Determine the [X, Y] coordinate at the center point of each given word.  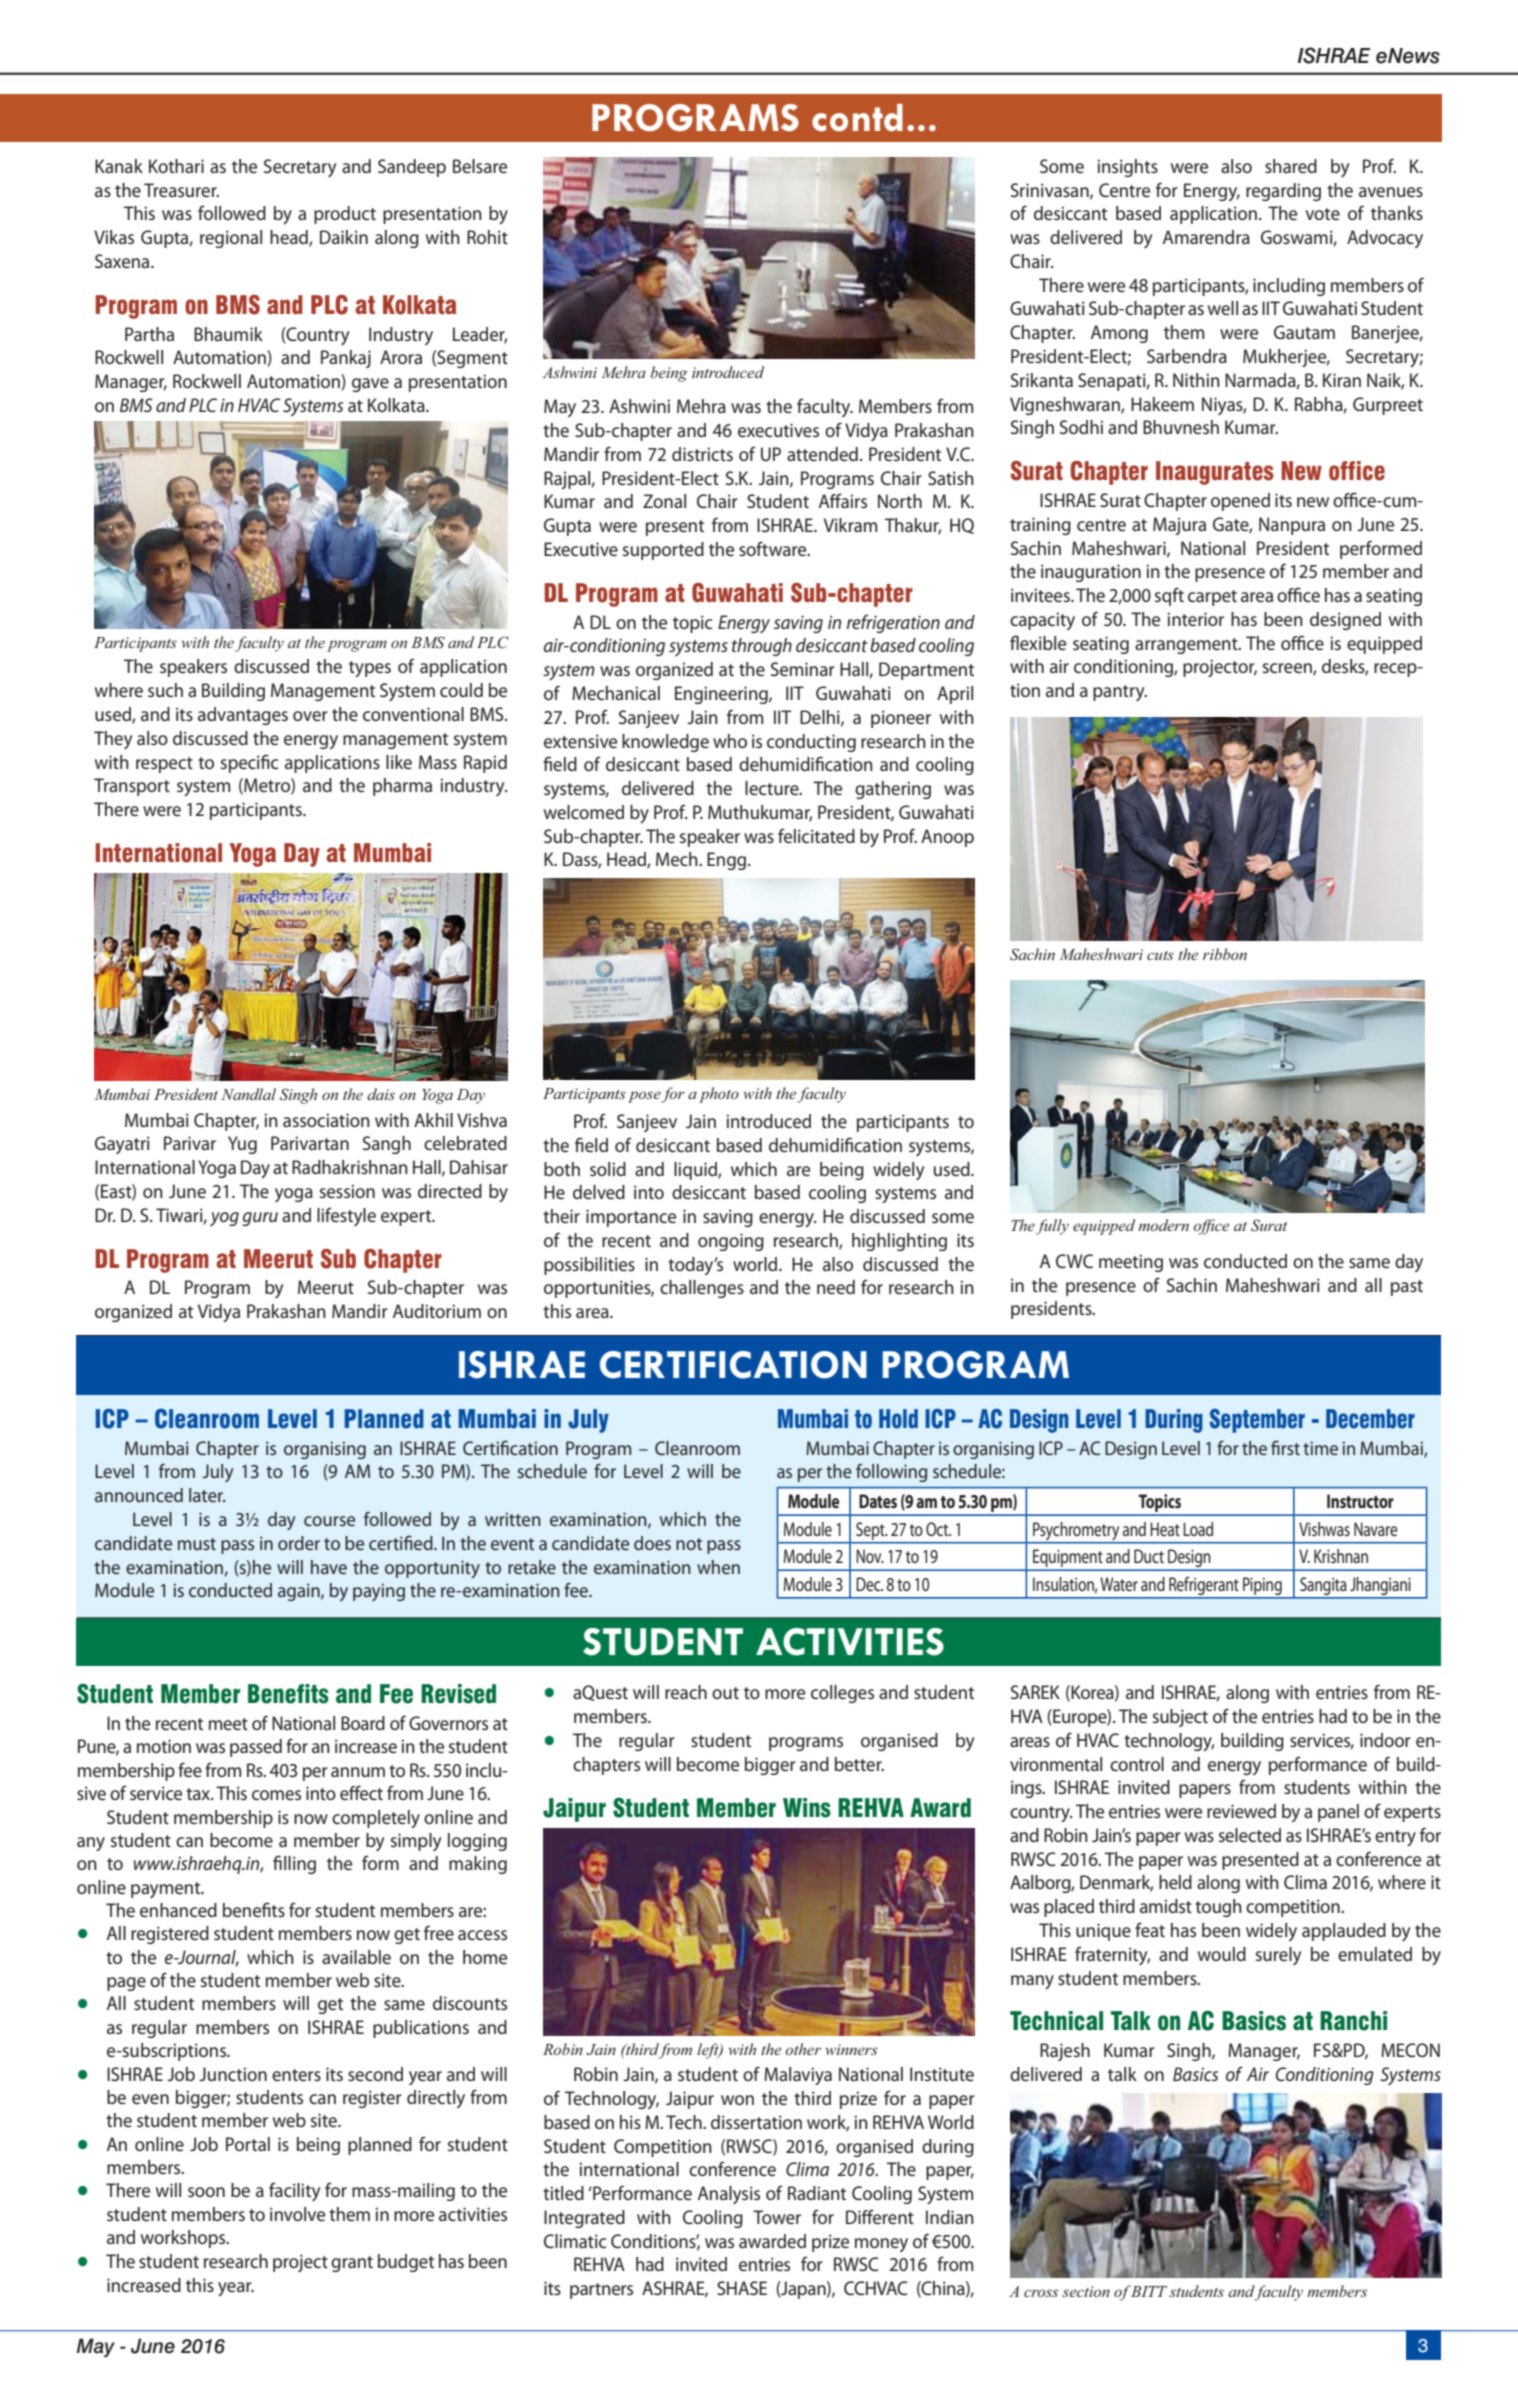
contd [857, 118]
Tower [777, 2217]
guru [260, 1219]
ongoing [731, 1242]
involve [297, 2214]
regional [231, 239]
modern [1163, 1225]
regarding [1283, 192]
